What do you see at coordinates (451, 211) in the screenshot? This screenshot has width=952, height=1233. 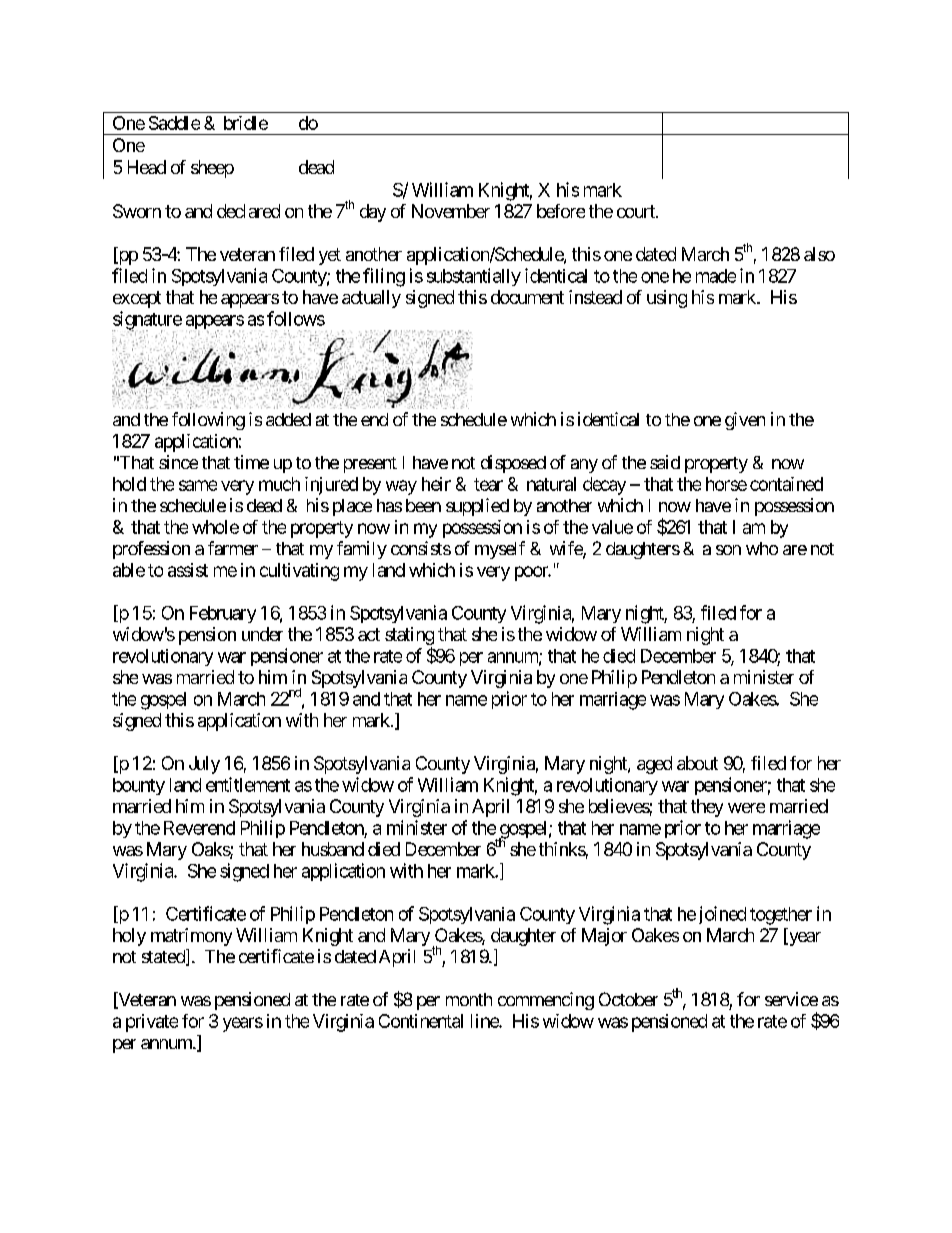 I see `November` at bounding box center [451, 211].
